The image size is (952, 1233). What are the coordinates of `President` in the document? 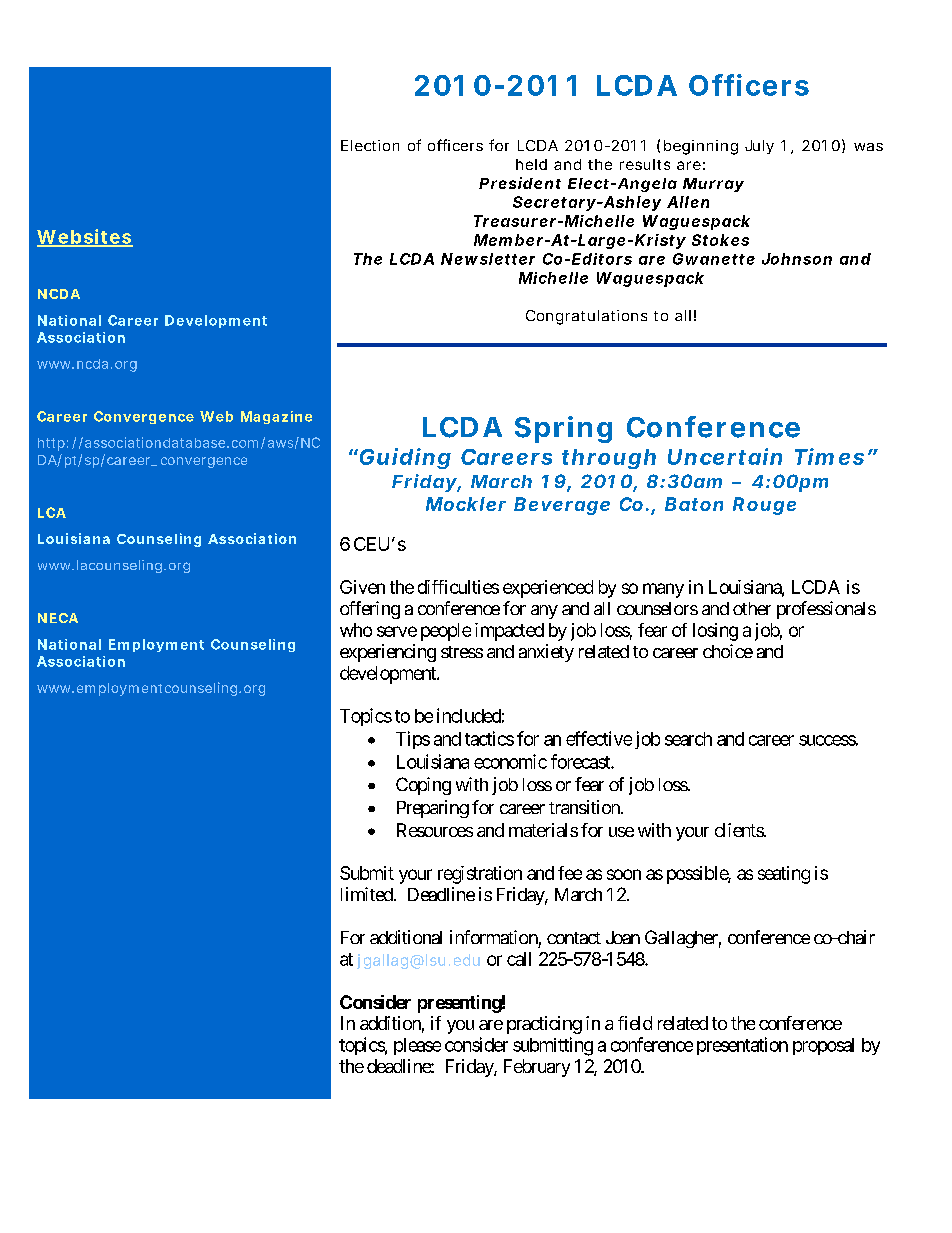 It's located at (520, 183).
